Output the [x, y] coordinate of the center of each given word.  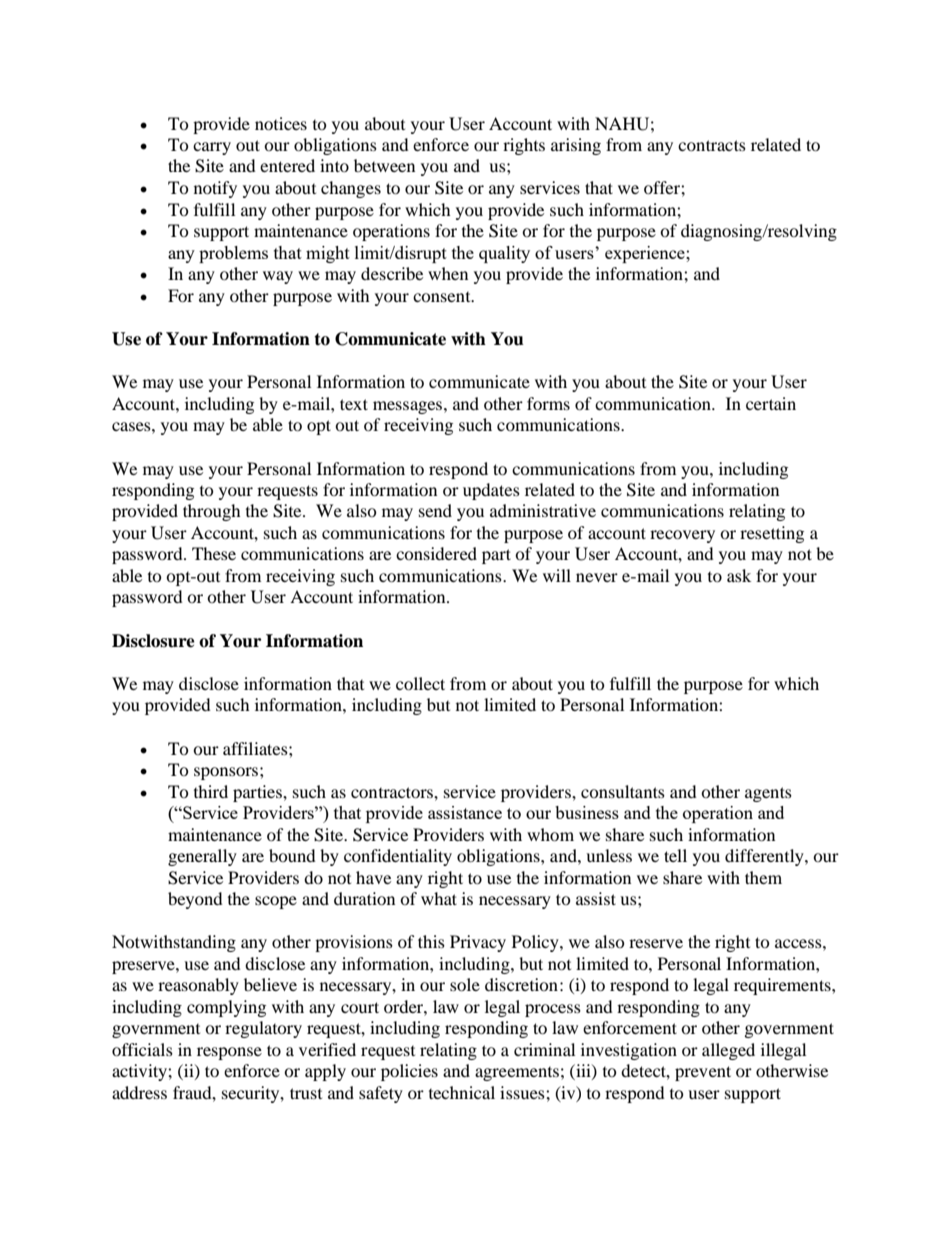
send [435, 510]
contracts [712, 145]
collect [420, 683]
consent [443, 297]
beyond [195, 900]
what [439, 898]
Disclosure [153, 641]
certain [771, 403]
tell [675, 855]
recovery [682, 536]
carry [212, 148]
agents [768, 794]
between [384, 165]
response [229, 1053]
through [212, 512]
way [278, 277]
